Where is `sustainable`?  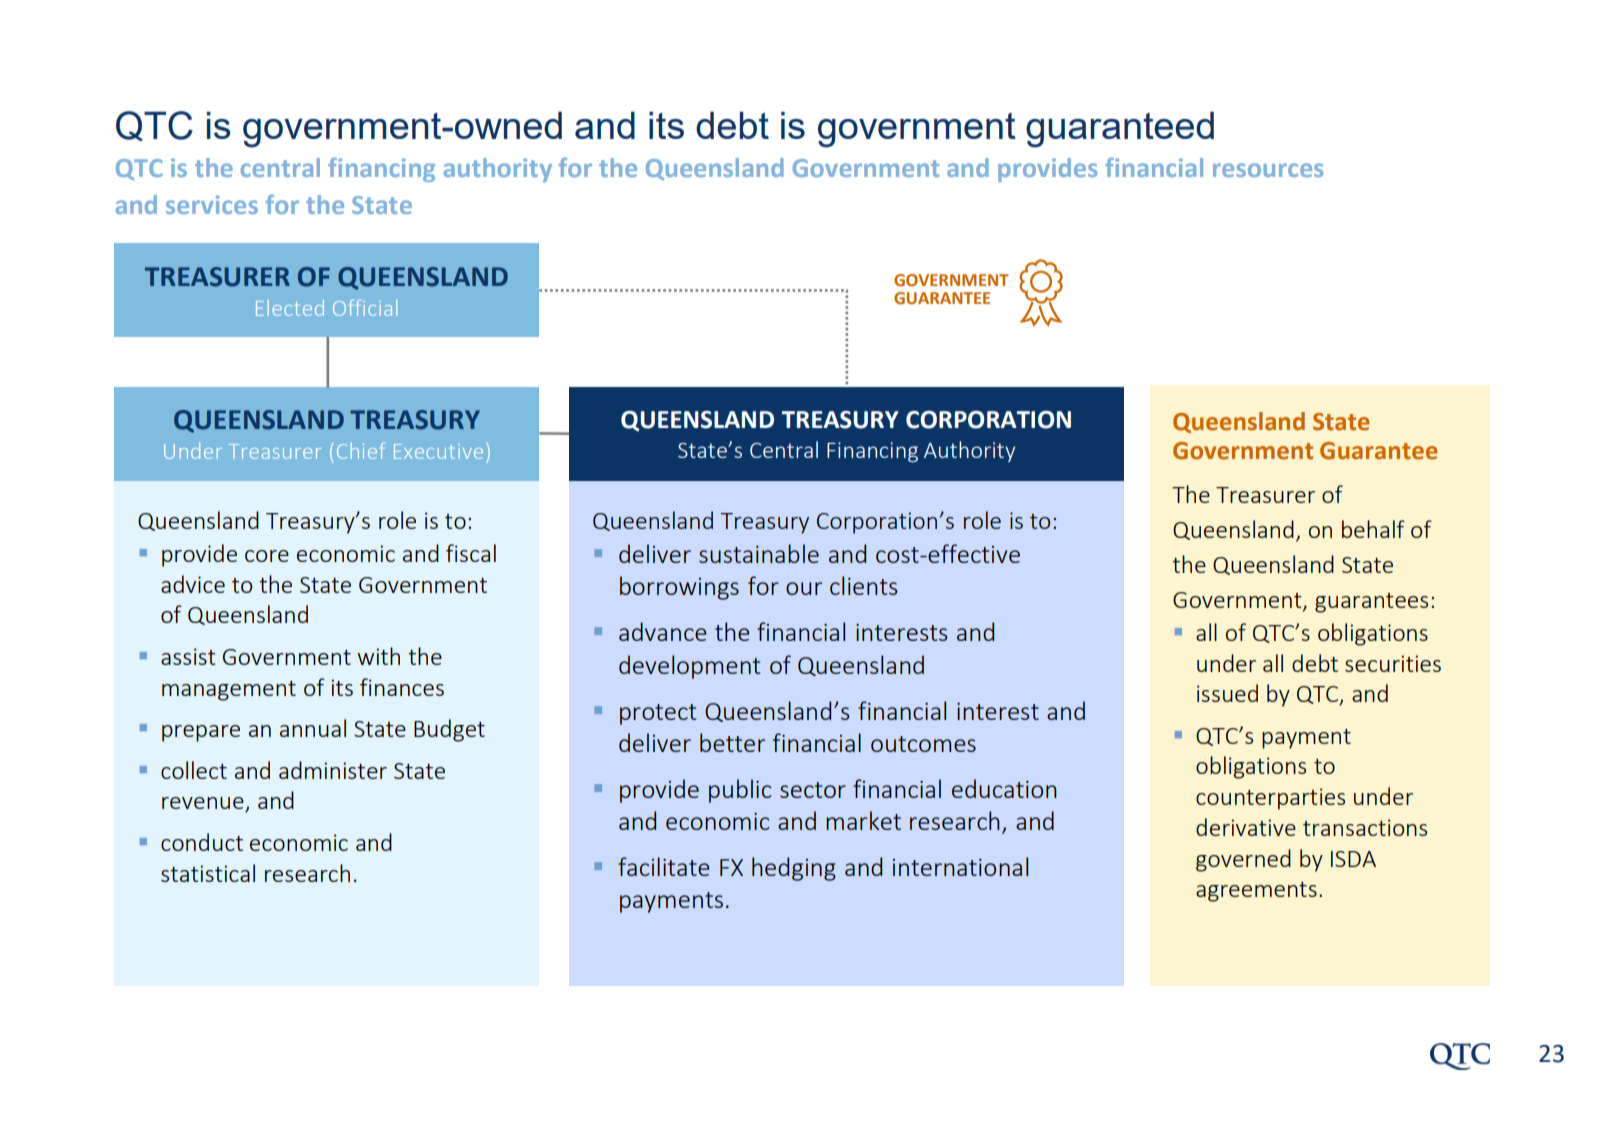 sustainable is located at coordinates (759, 553).
